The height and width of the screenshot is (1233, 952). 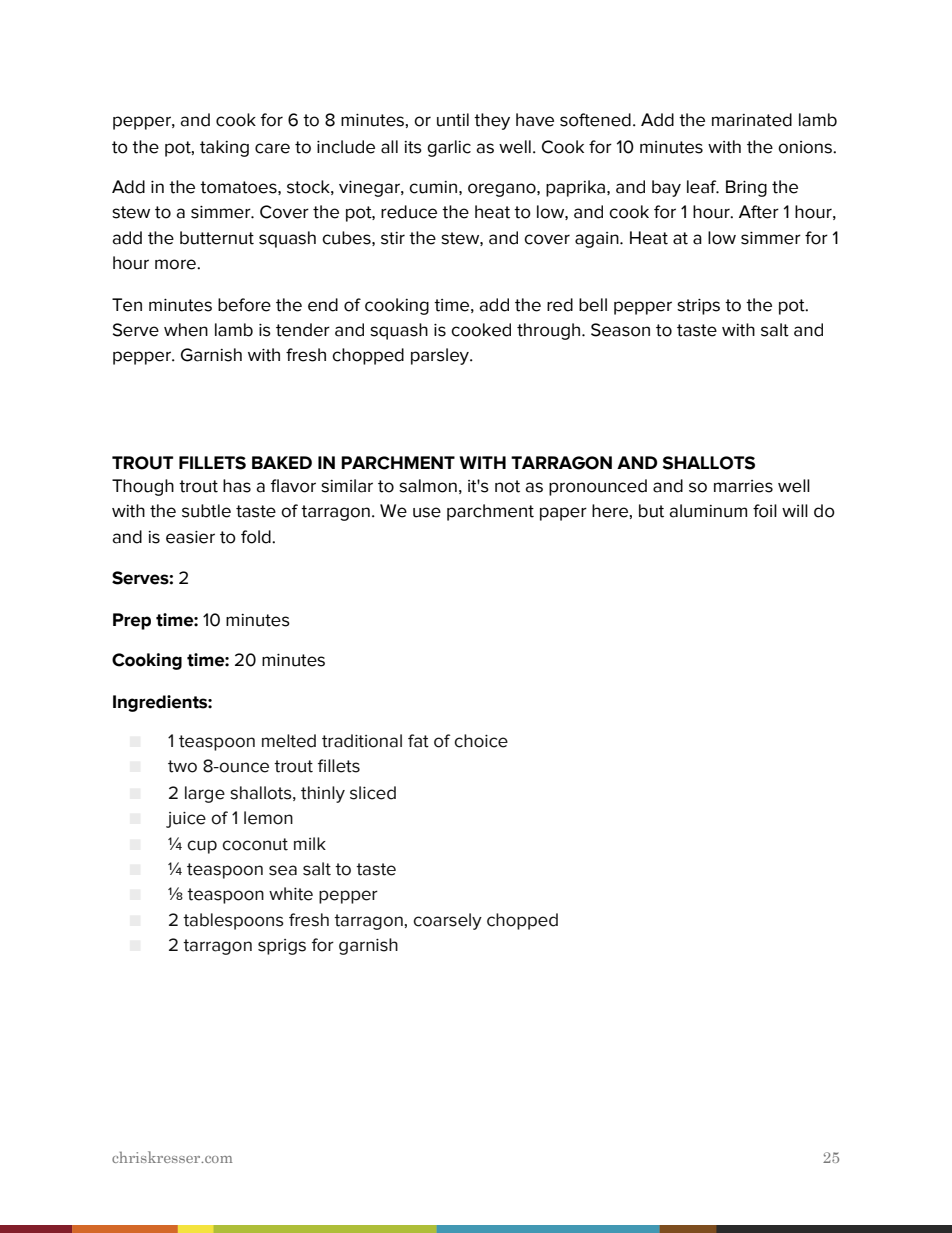 What do you see at coordinates (752, 120) in the screenshot?
I see `marinated` at bounding box center [752, 120].
